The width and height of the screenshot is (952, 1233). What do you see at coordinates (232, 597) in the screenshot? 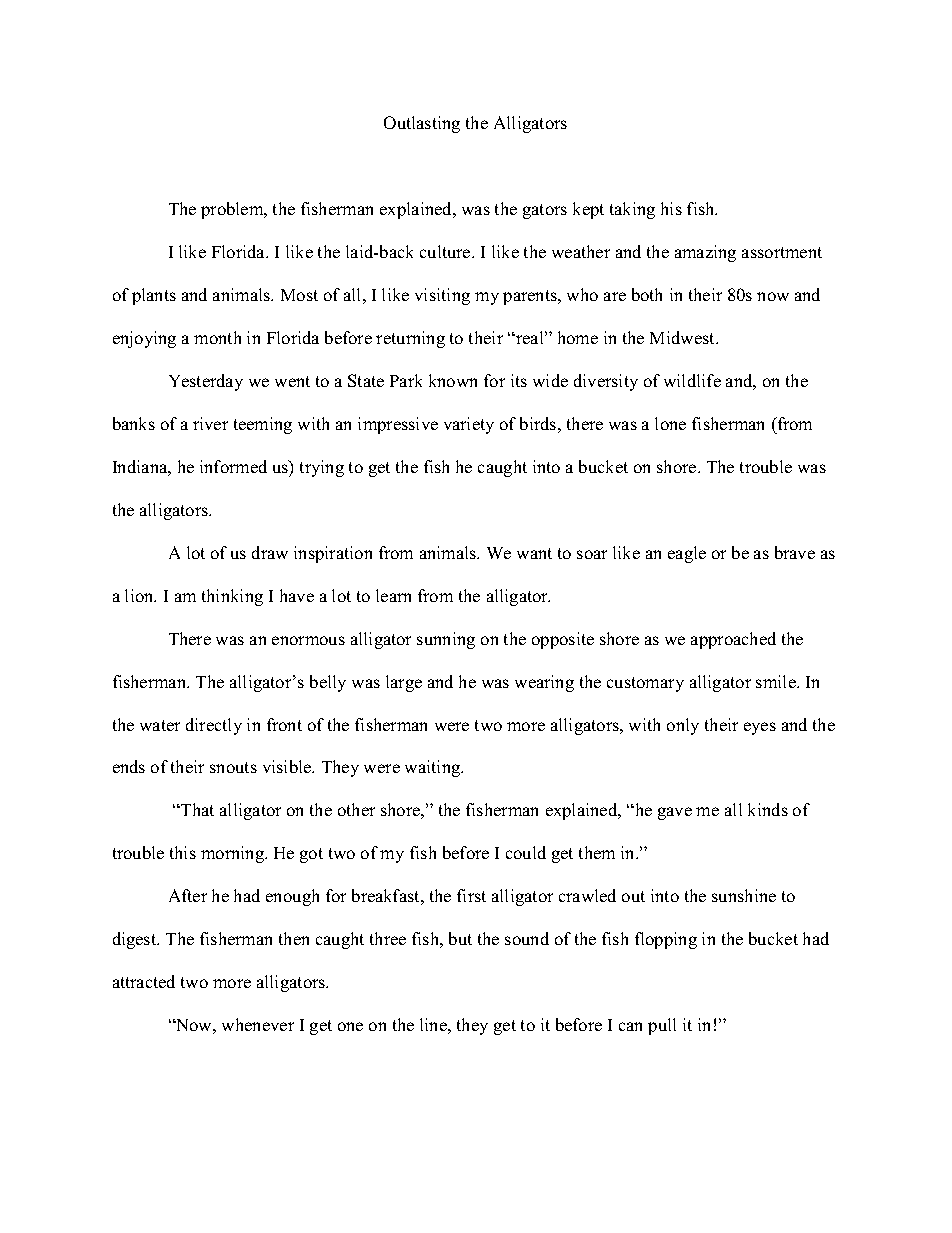
I see `thinking` at bounding box center [232, 597].
